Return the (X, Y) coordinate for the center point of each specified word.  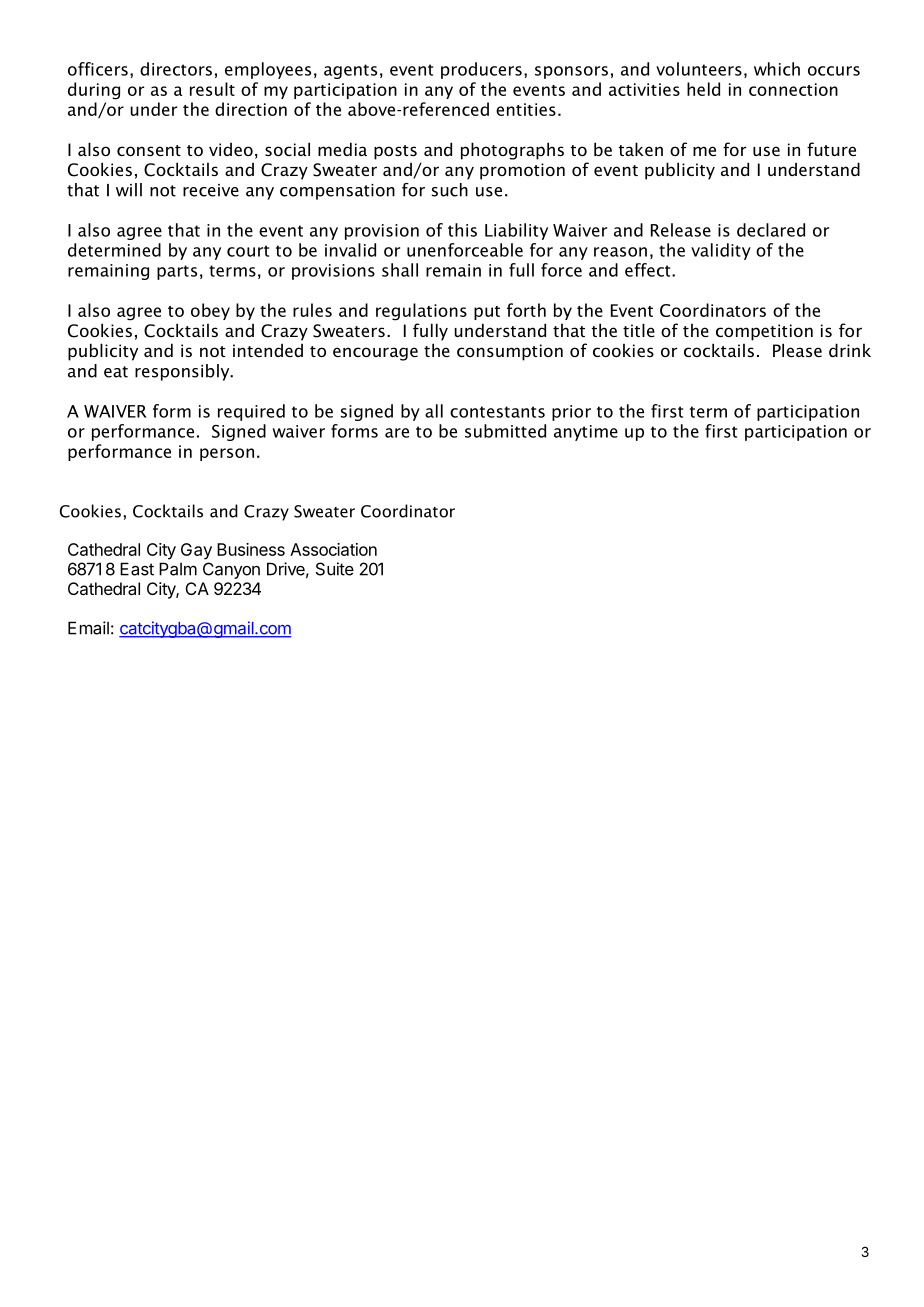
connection (793, 89)
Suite (335, 569)
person (227, 454)
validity (721, 251)
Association (333, 549)
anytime (586, 433)
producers (481, 70)
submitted (505, 431)
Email (88, 628)
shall (400, 270)
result (212, 89)
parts (177, 272)
